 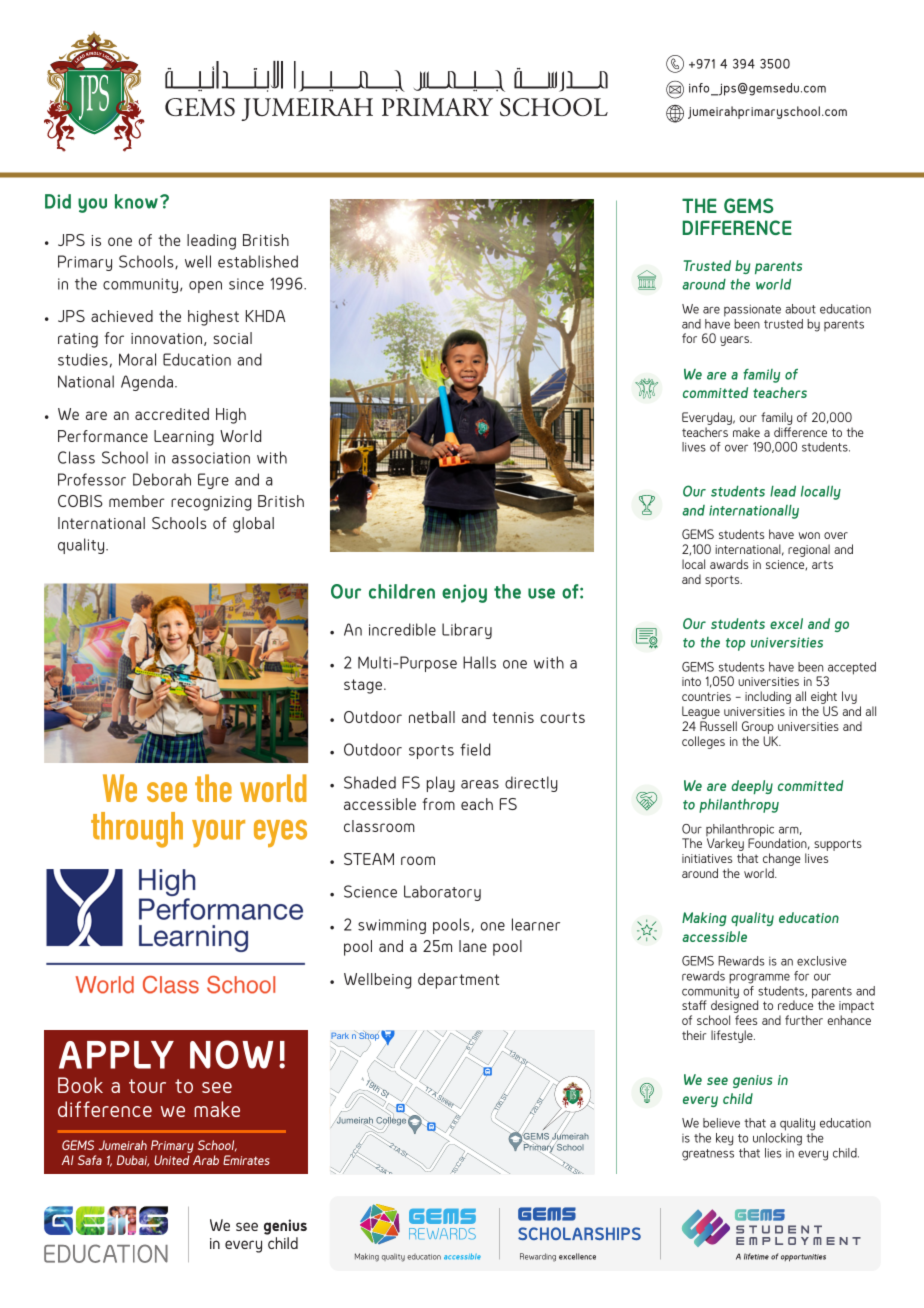 I want to click on social, so click(x=232, y=338).
